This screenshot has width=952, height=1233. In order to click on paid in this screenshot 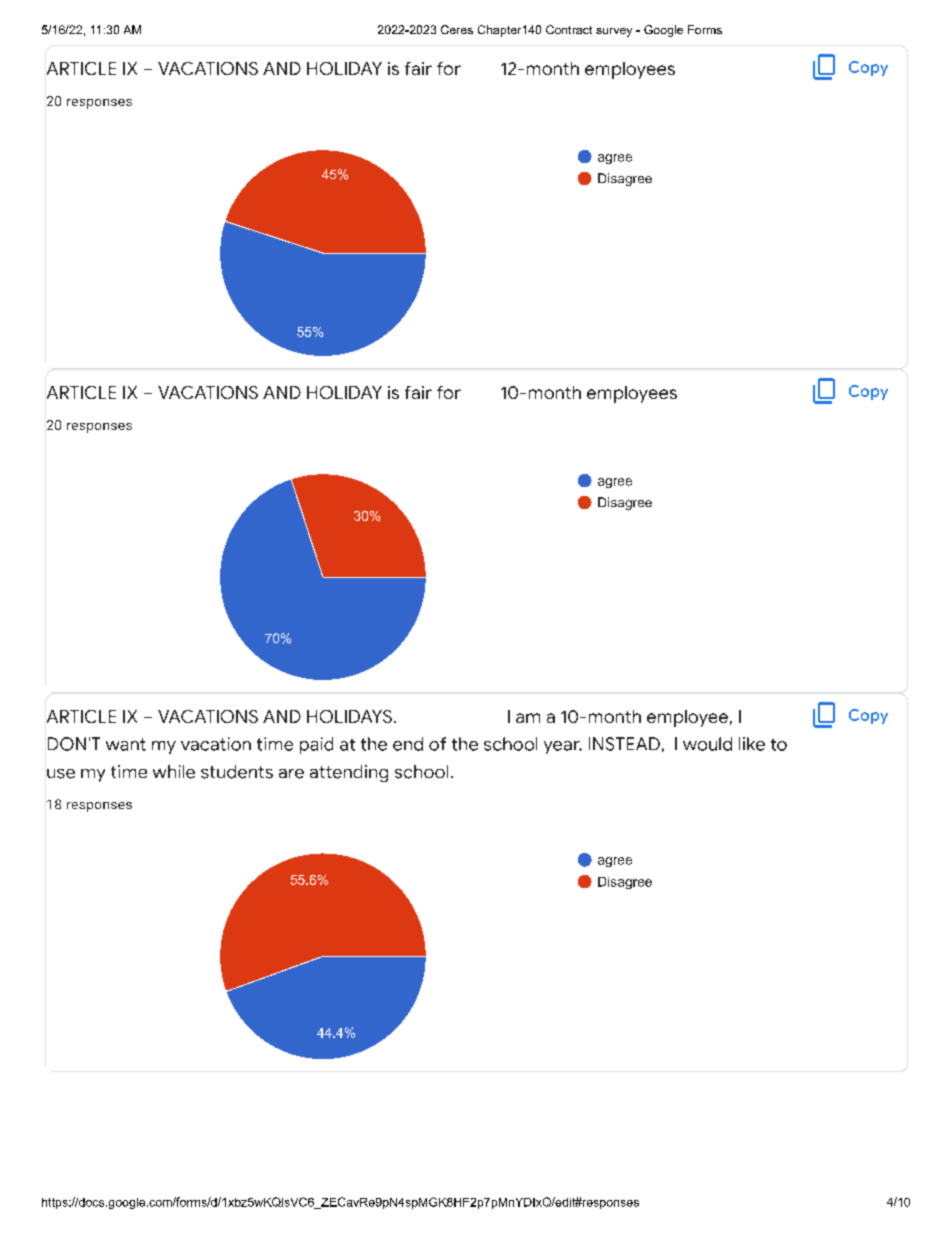, I will do `click(316, 745)`.
